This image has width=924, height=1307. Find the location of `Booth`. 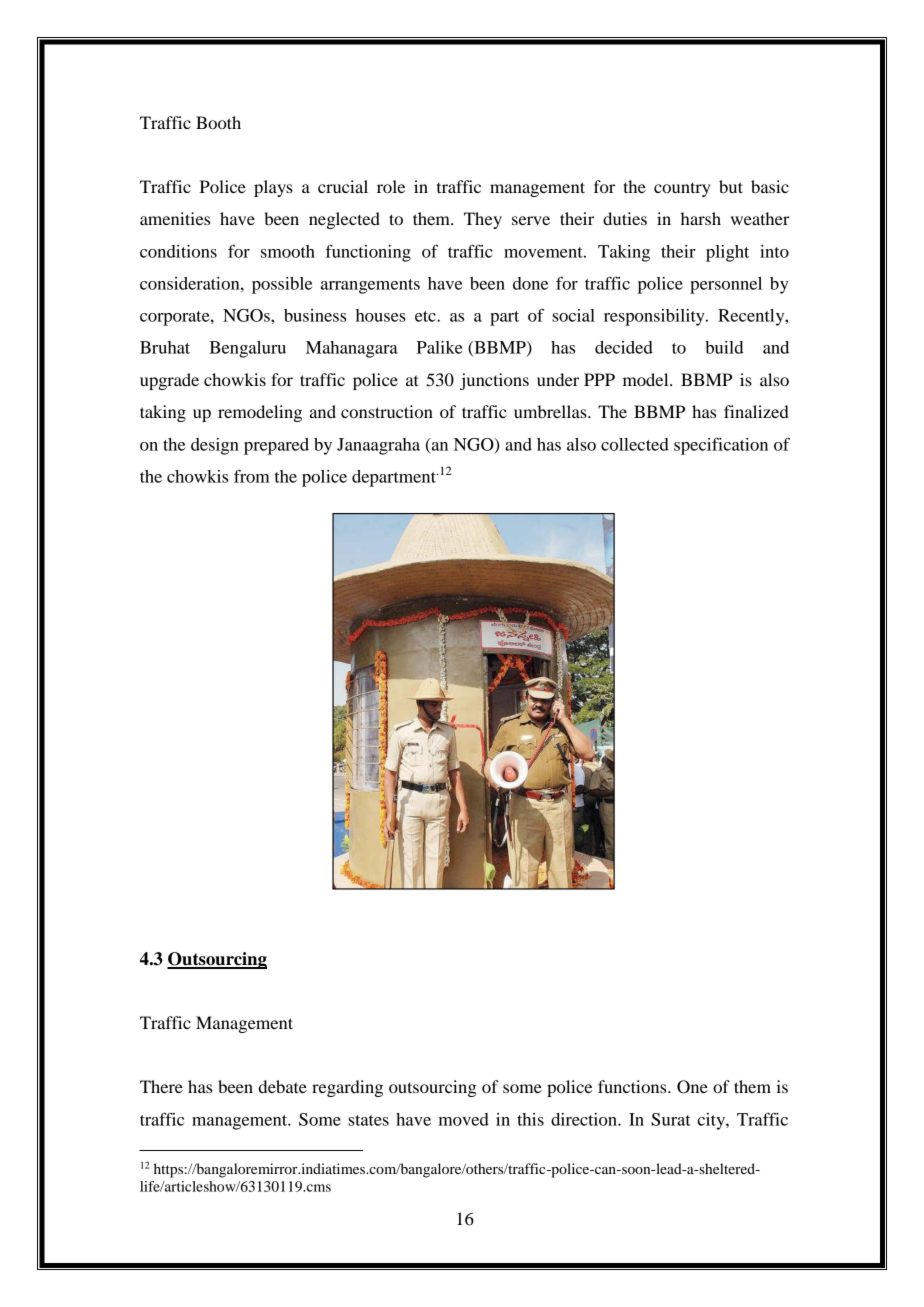

Booth is located at coordinates (218, 122).
